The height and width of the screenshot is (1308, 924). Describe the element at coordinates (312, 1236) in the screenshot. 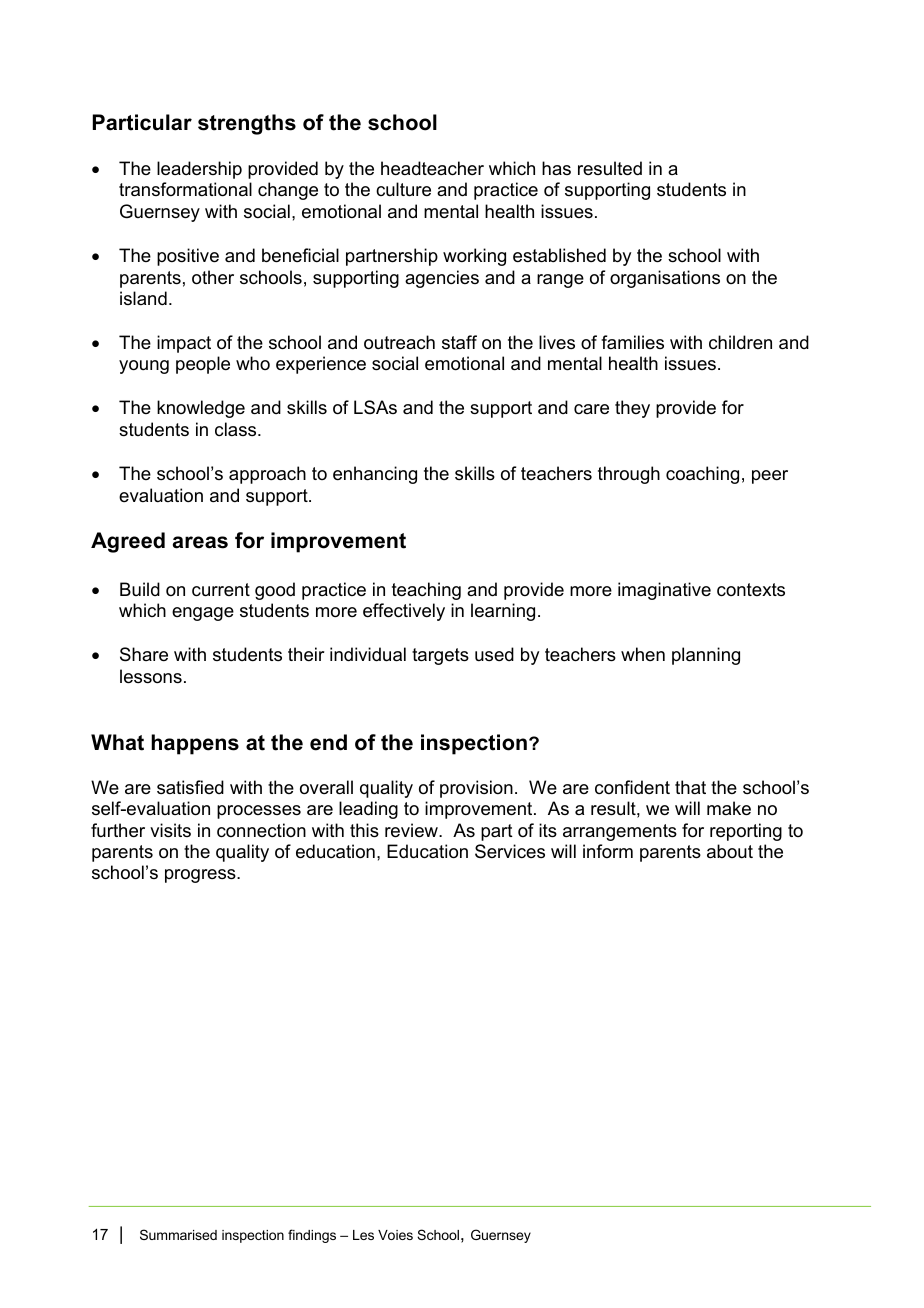

I see `findings` at that location.
